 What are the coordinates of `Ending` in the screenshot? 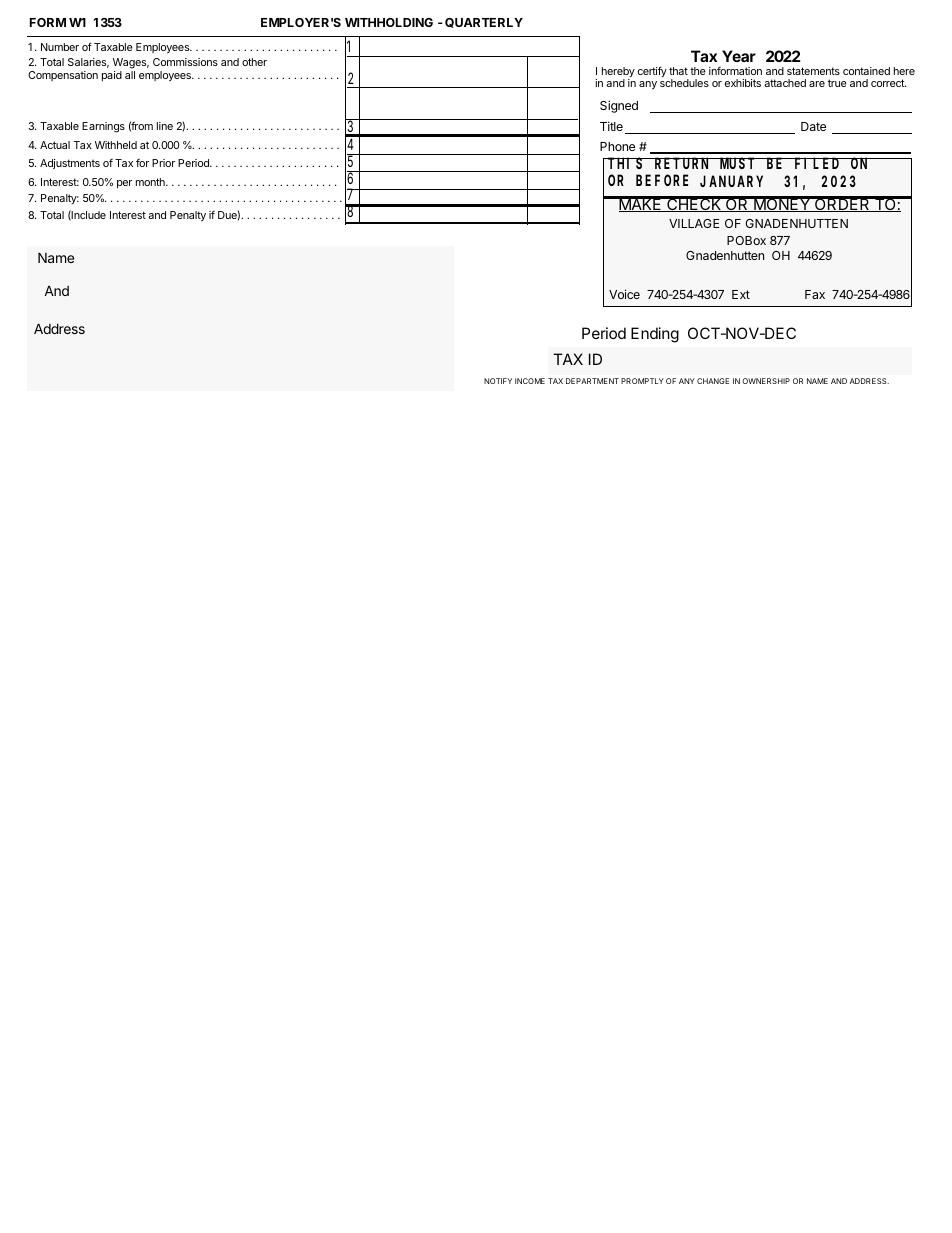 It's located at (655, 335).
